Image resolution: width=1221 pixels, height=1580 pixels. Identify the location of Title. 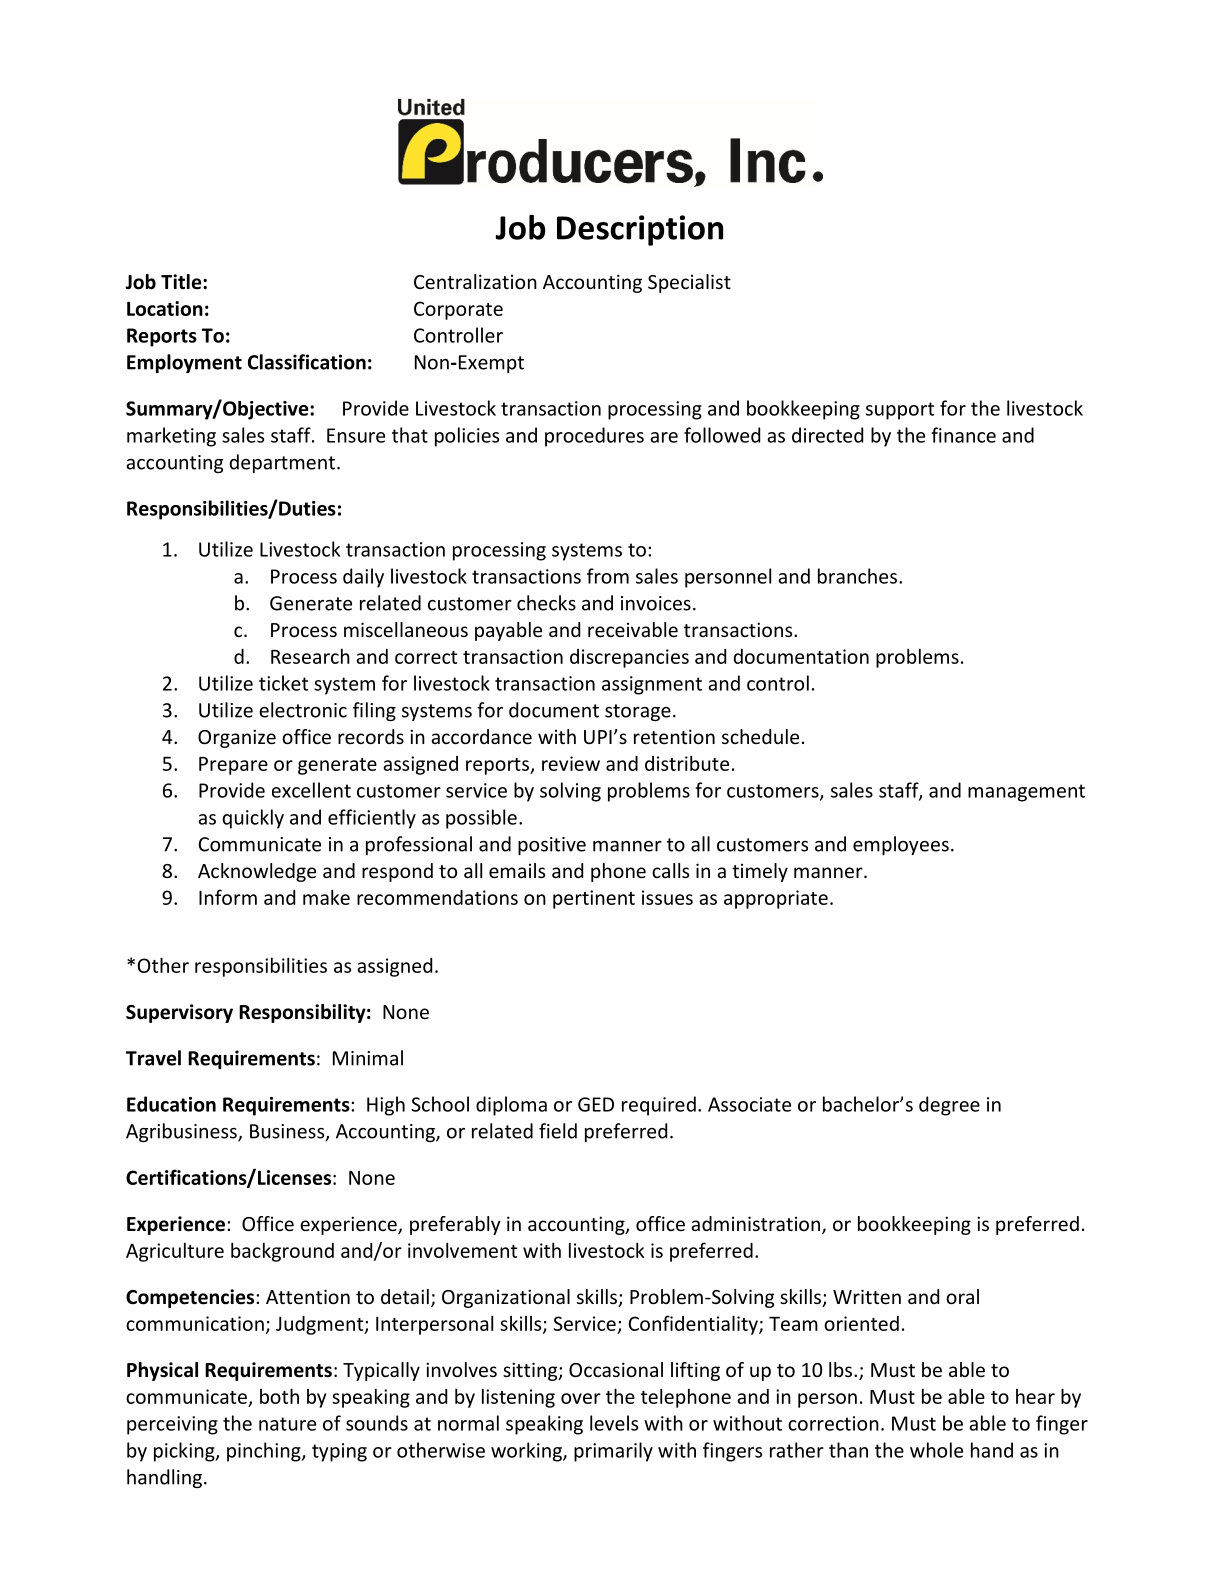
(182, 282).
